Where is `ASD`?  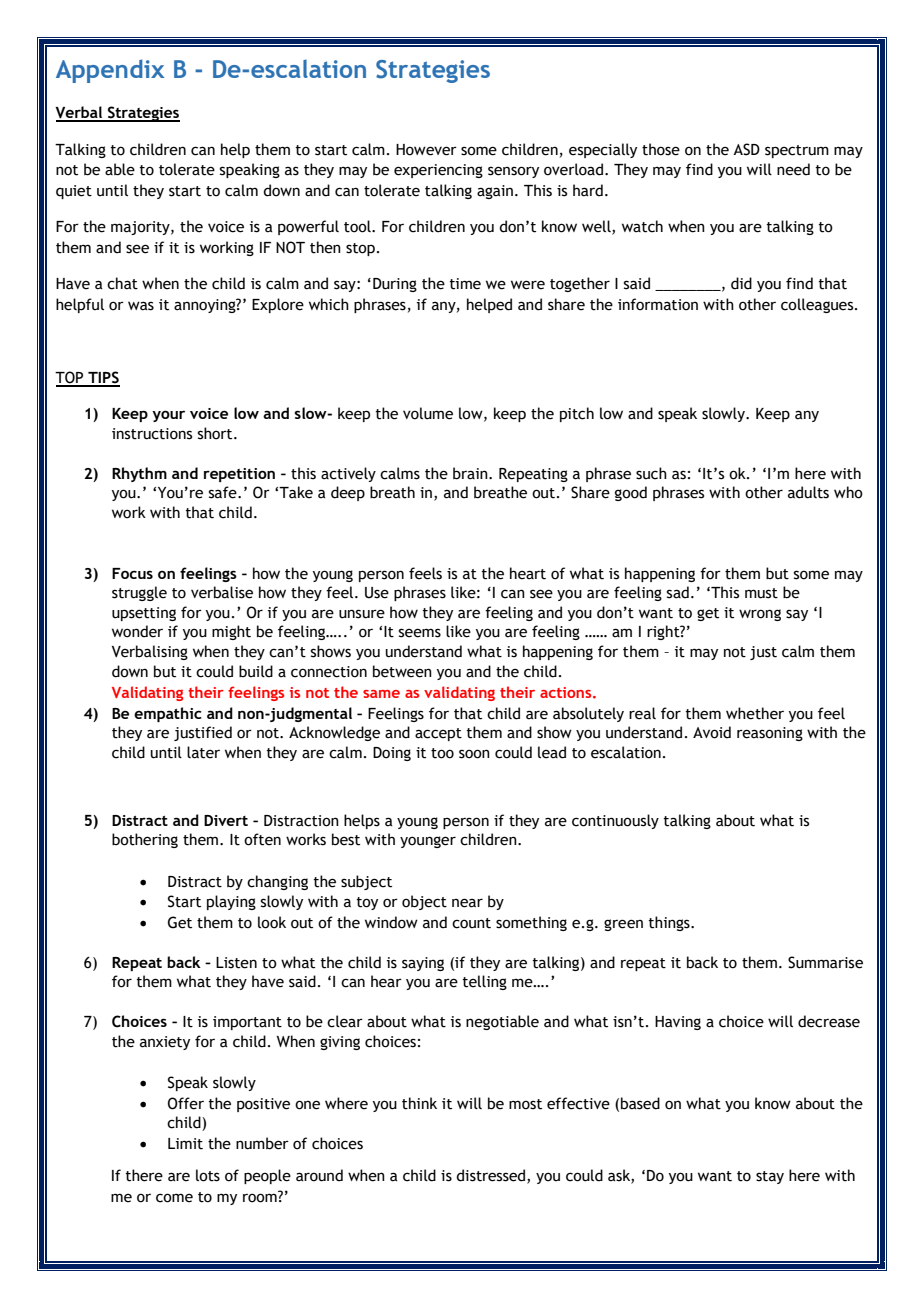
ASD is located at coordinates (746, 149).
